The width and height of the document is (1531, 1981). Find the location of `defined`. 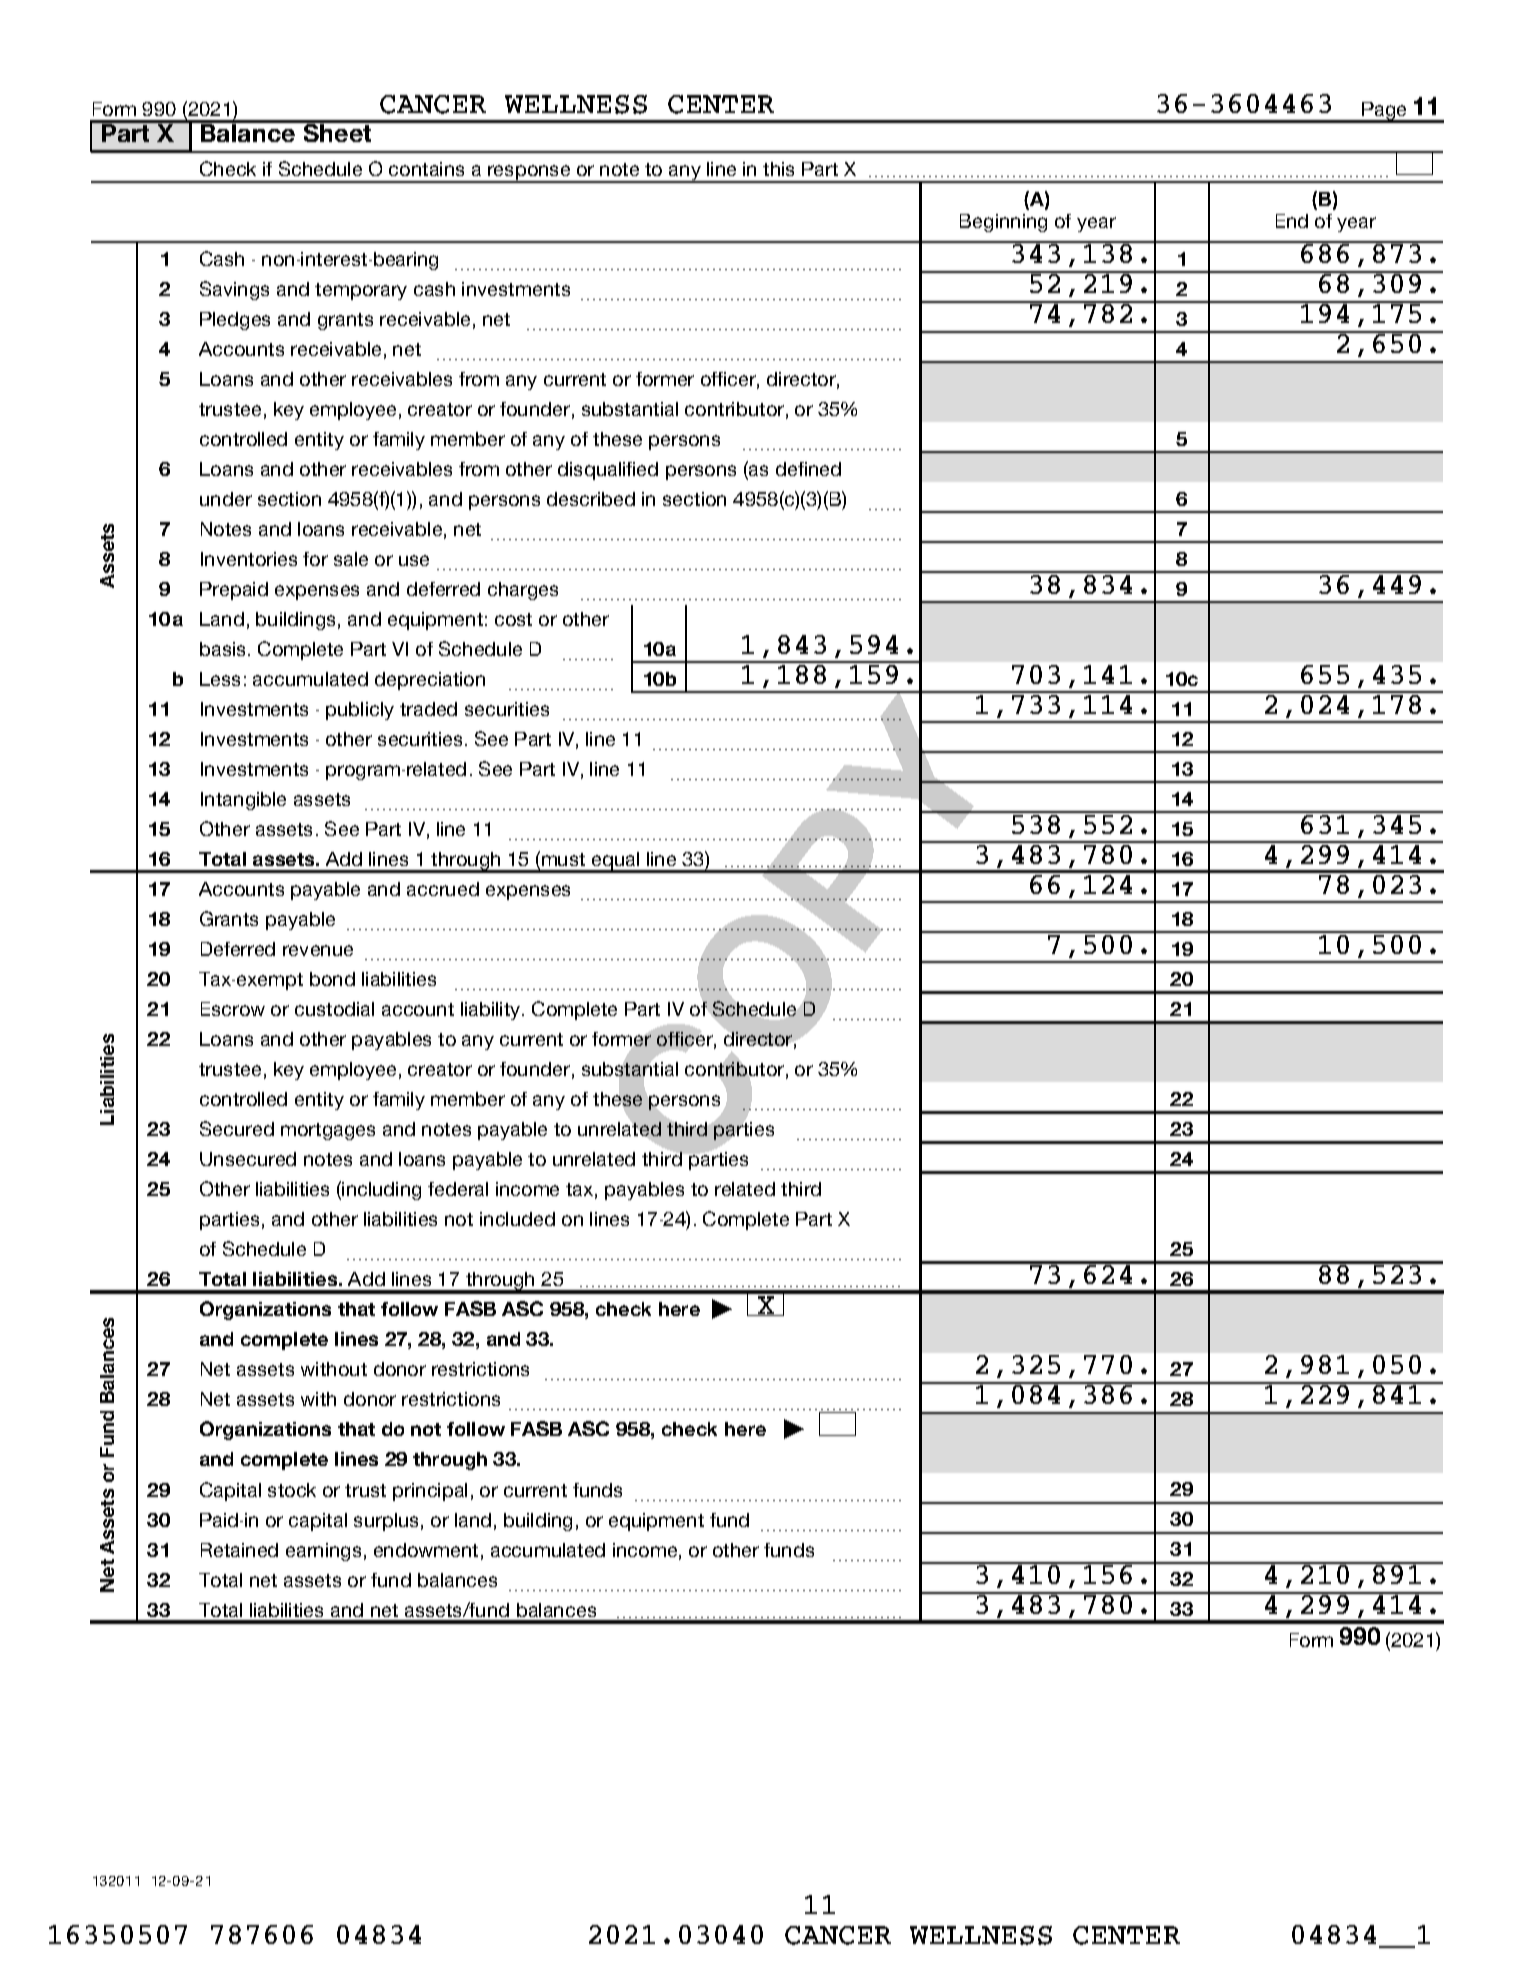

defined is located at coordinates (808, 469).
